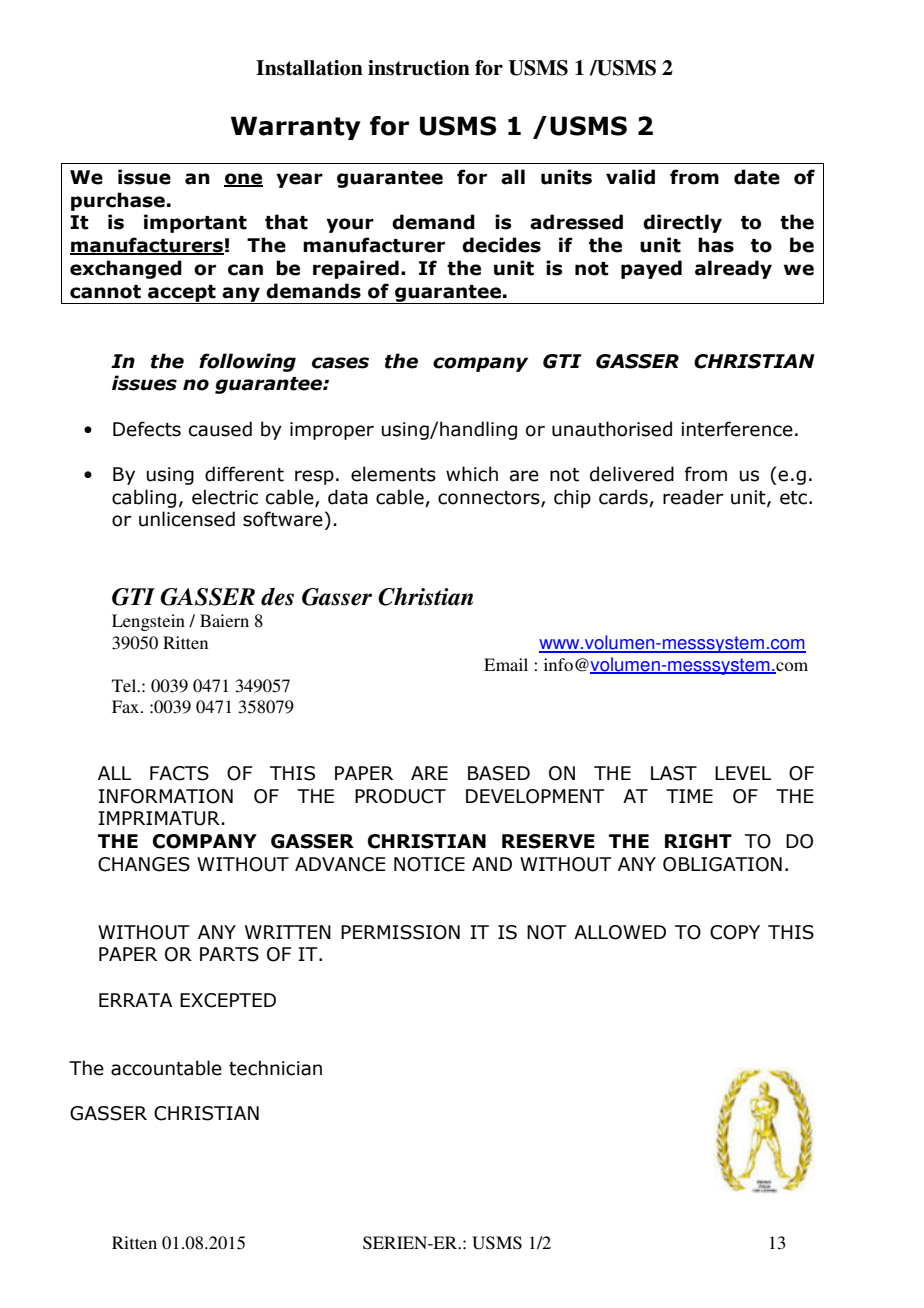 Image resolution: width=924 pixels, height=1308 pixels. Describe the element at coordinates (419, 68) in the document. I see `instruction` at that location.
